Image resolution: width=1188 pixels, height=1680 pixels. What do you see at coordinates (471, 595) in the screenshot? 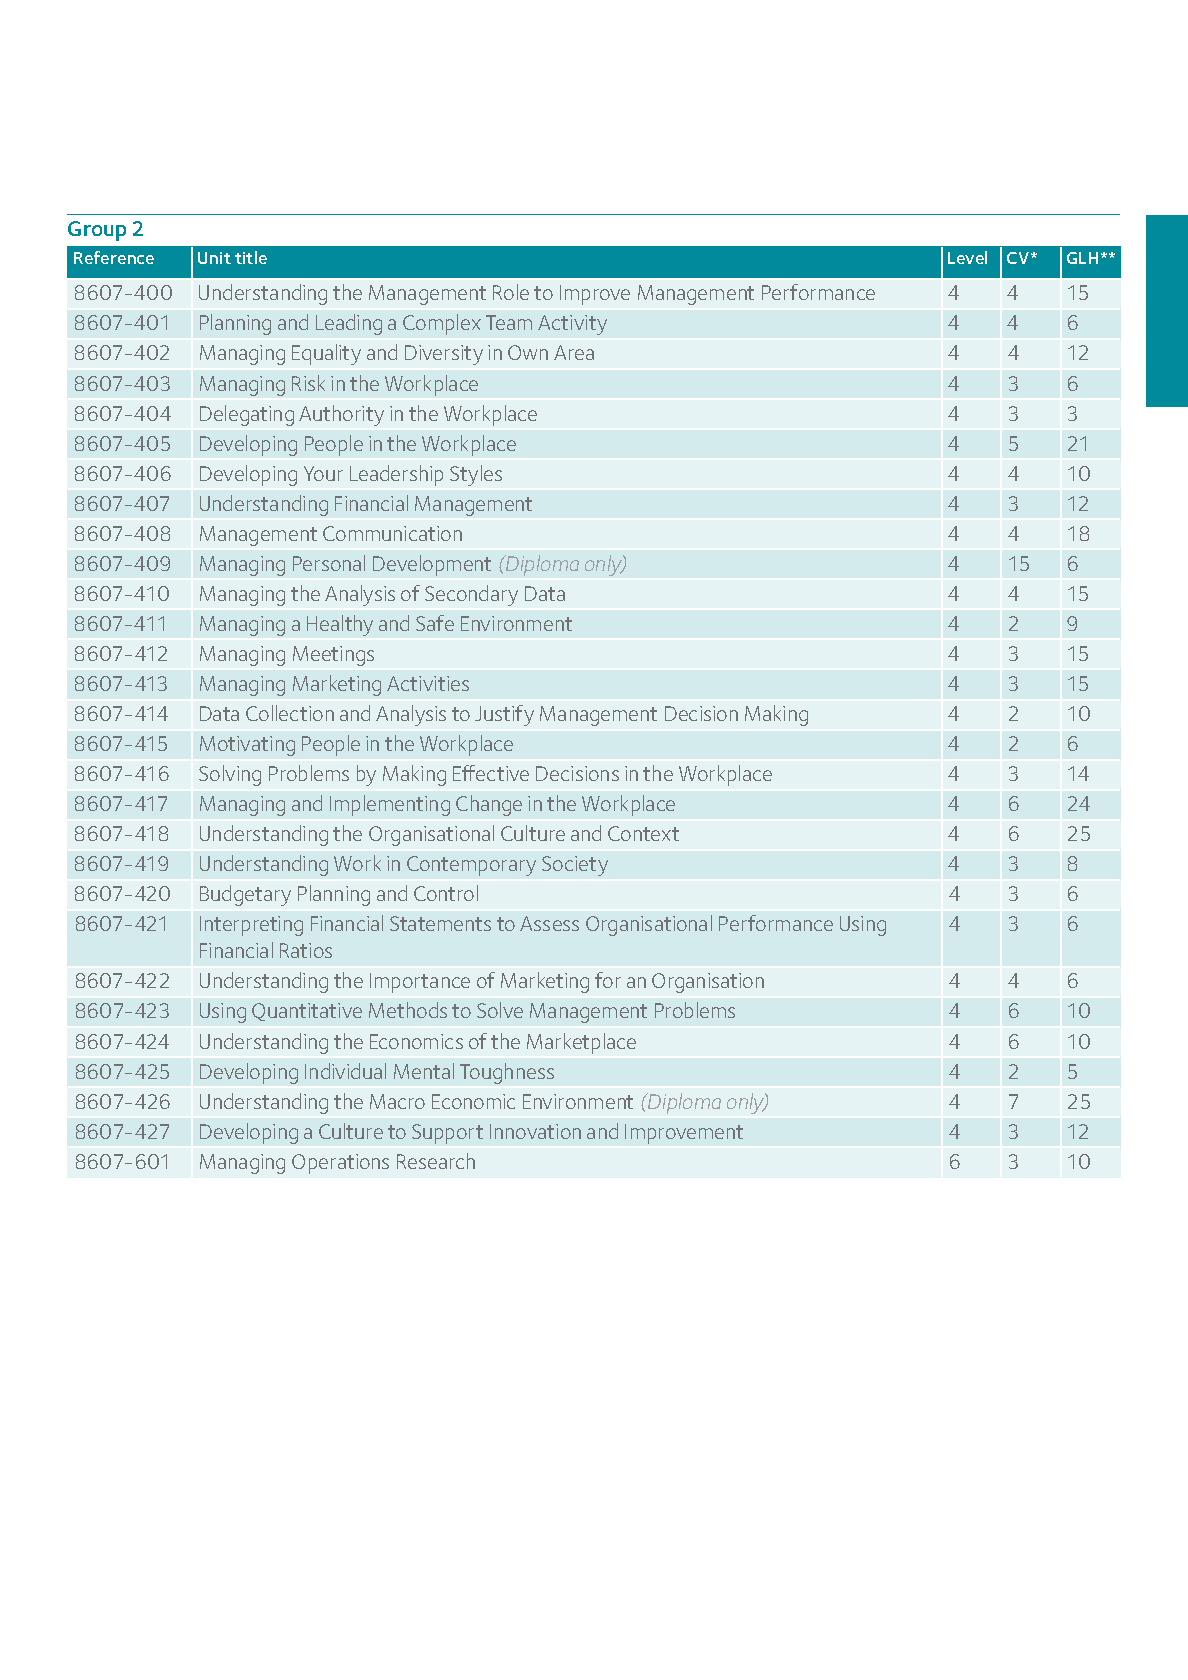
I see `Secondary` at bounding box center [471, 595].
